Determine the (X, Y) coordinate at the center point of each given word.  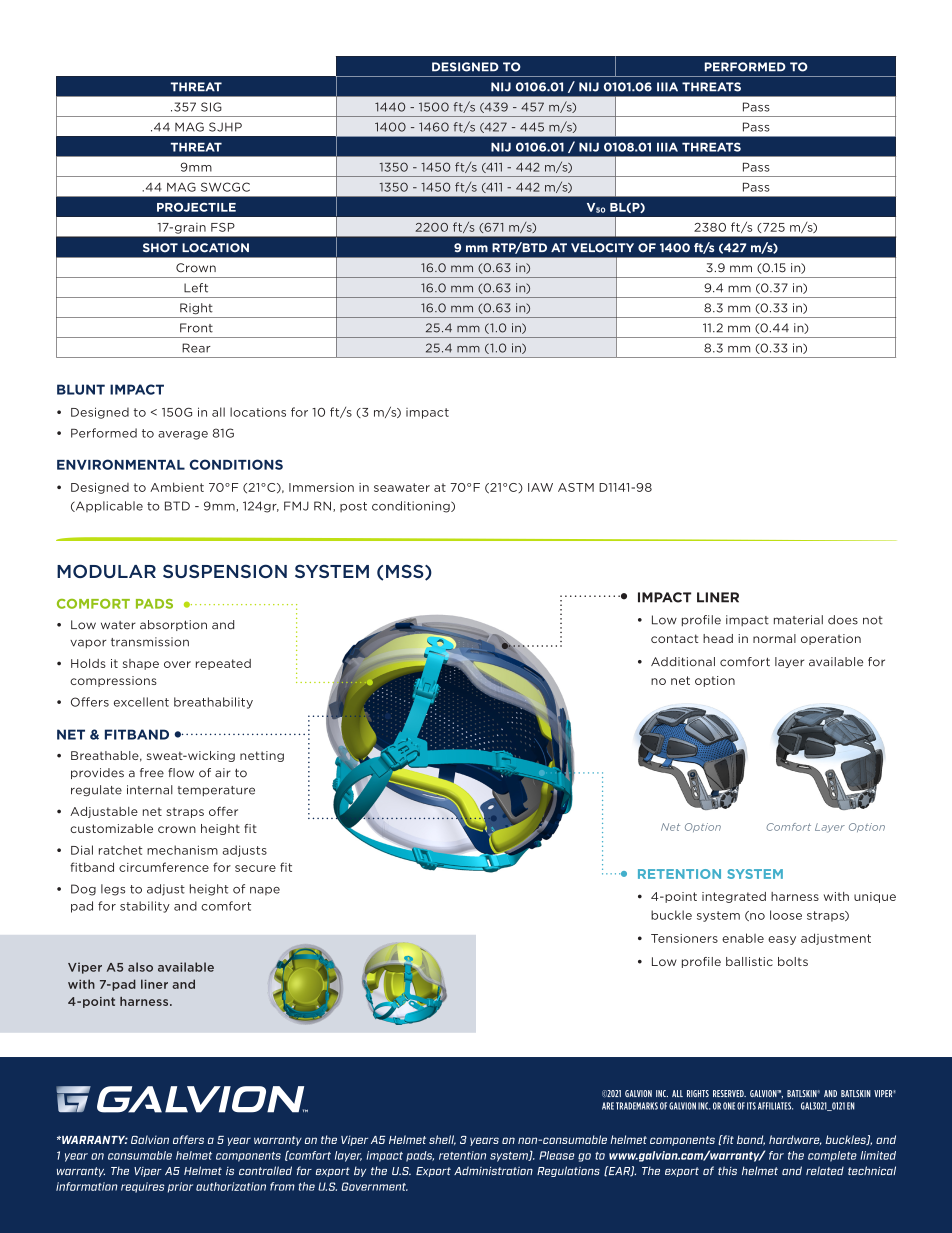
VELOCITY (602, 248)
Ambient (177, 487)
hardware (795, 1140)
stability (145, 907)
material (798, 620)
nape (265, 891)
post (353, 507)
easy (782, 940)
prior (180, 1187)
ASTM (576, 487)
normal (774, 638)
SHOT (160, 248)
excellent (141, 702)
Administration (493, 1170)
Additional (683, 662)
